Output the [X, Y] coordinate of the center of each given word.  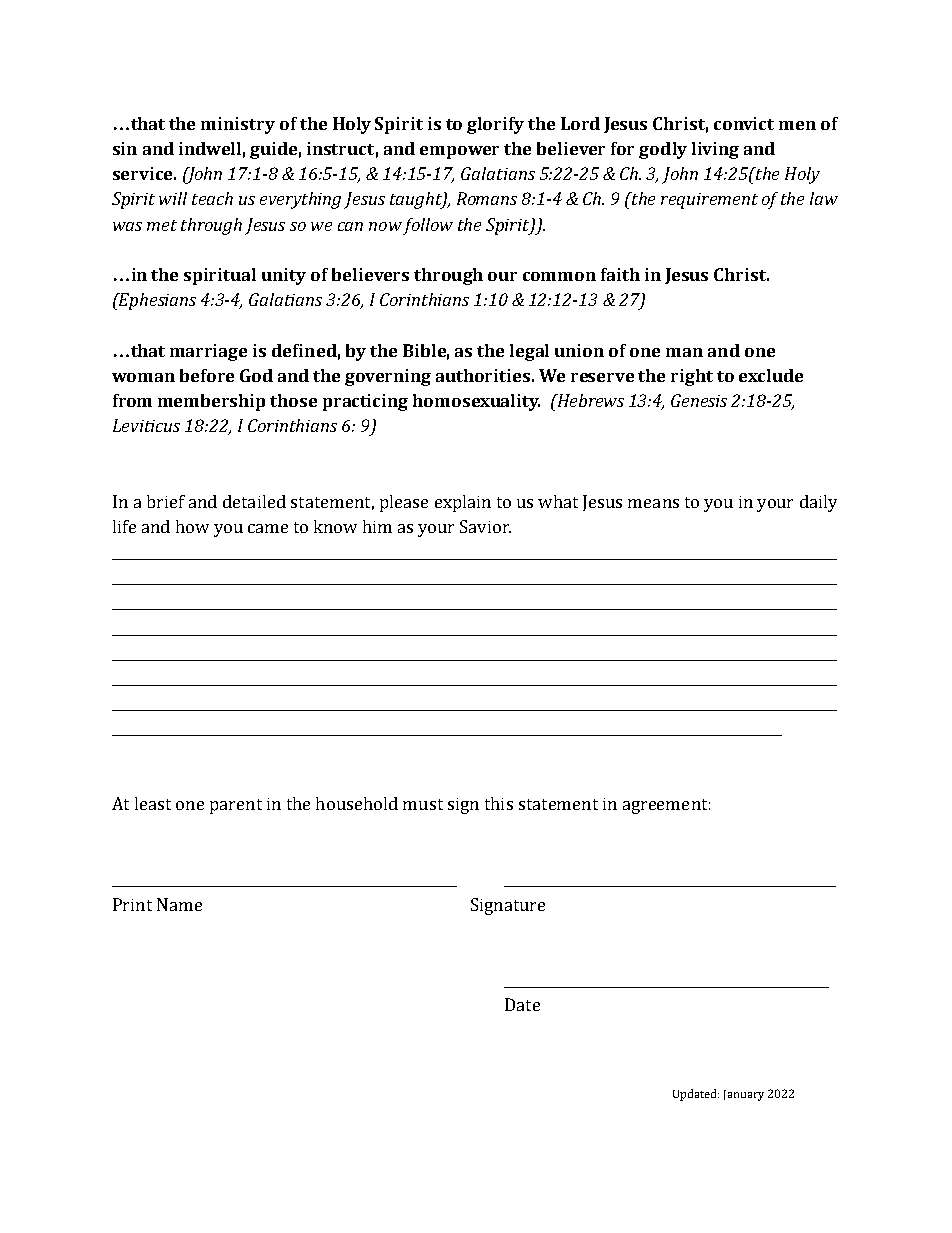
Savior [485, 526]
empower [459, 152]
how [192, 526]
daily [818, 503]
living [715, 150]
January [744, 1095]
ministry [238, 125]
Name [179, 904]
